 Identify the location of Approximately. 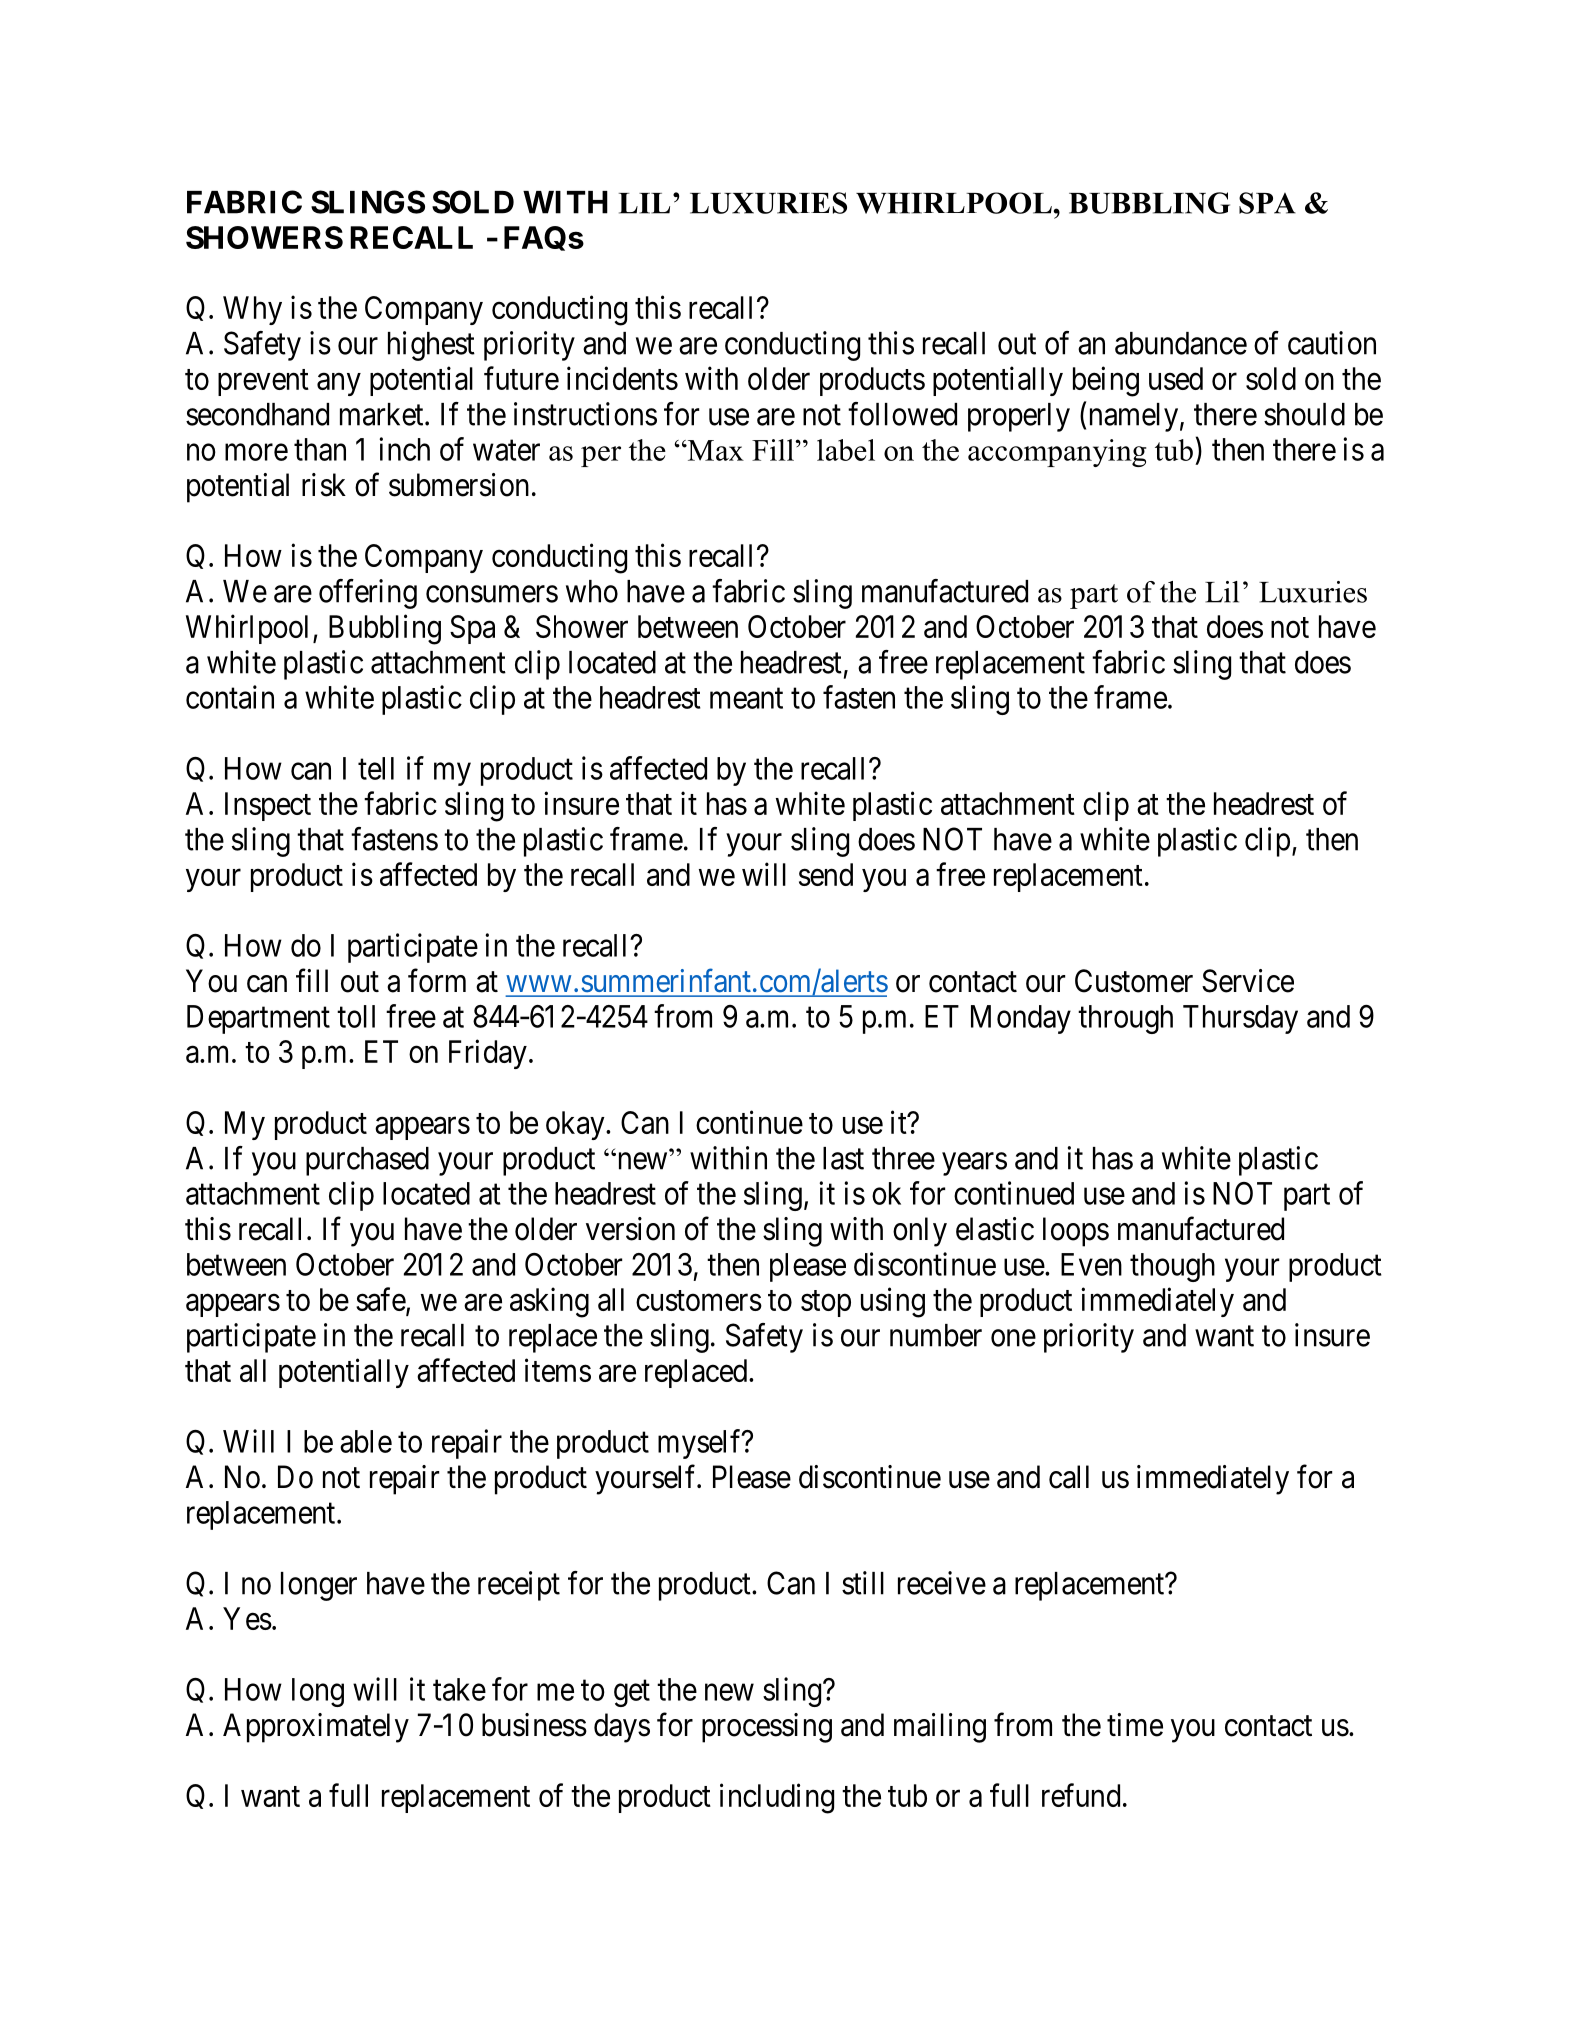
(316, 1728).
